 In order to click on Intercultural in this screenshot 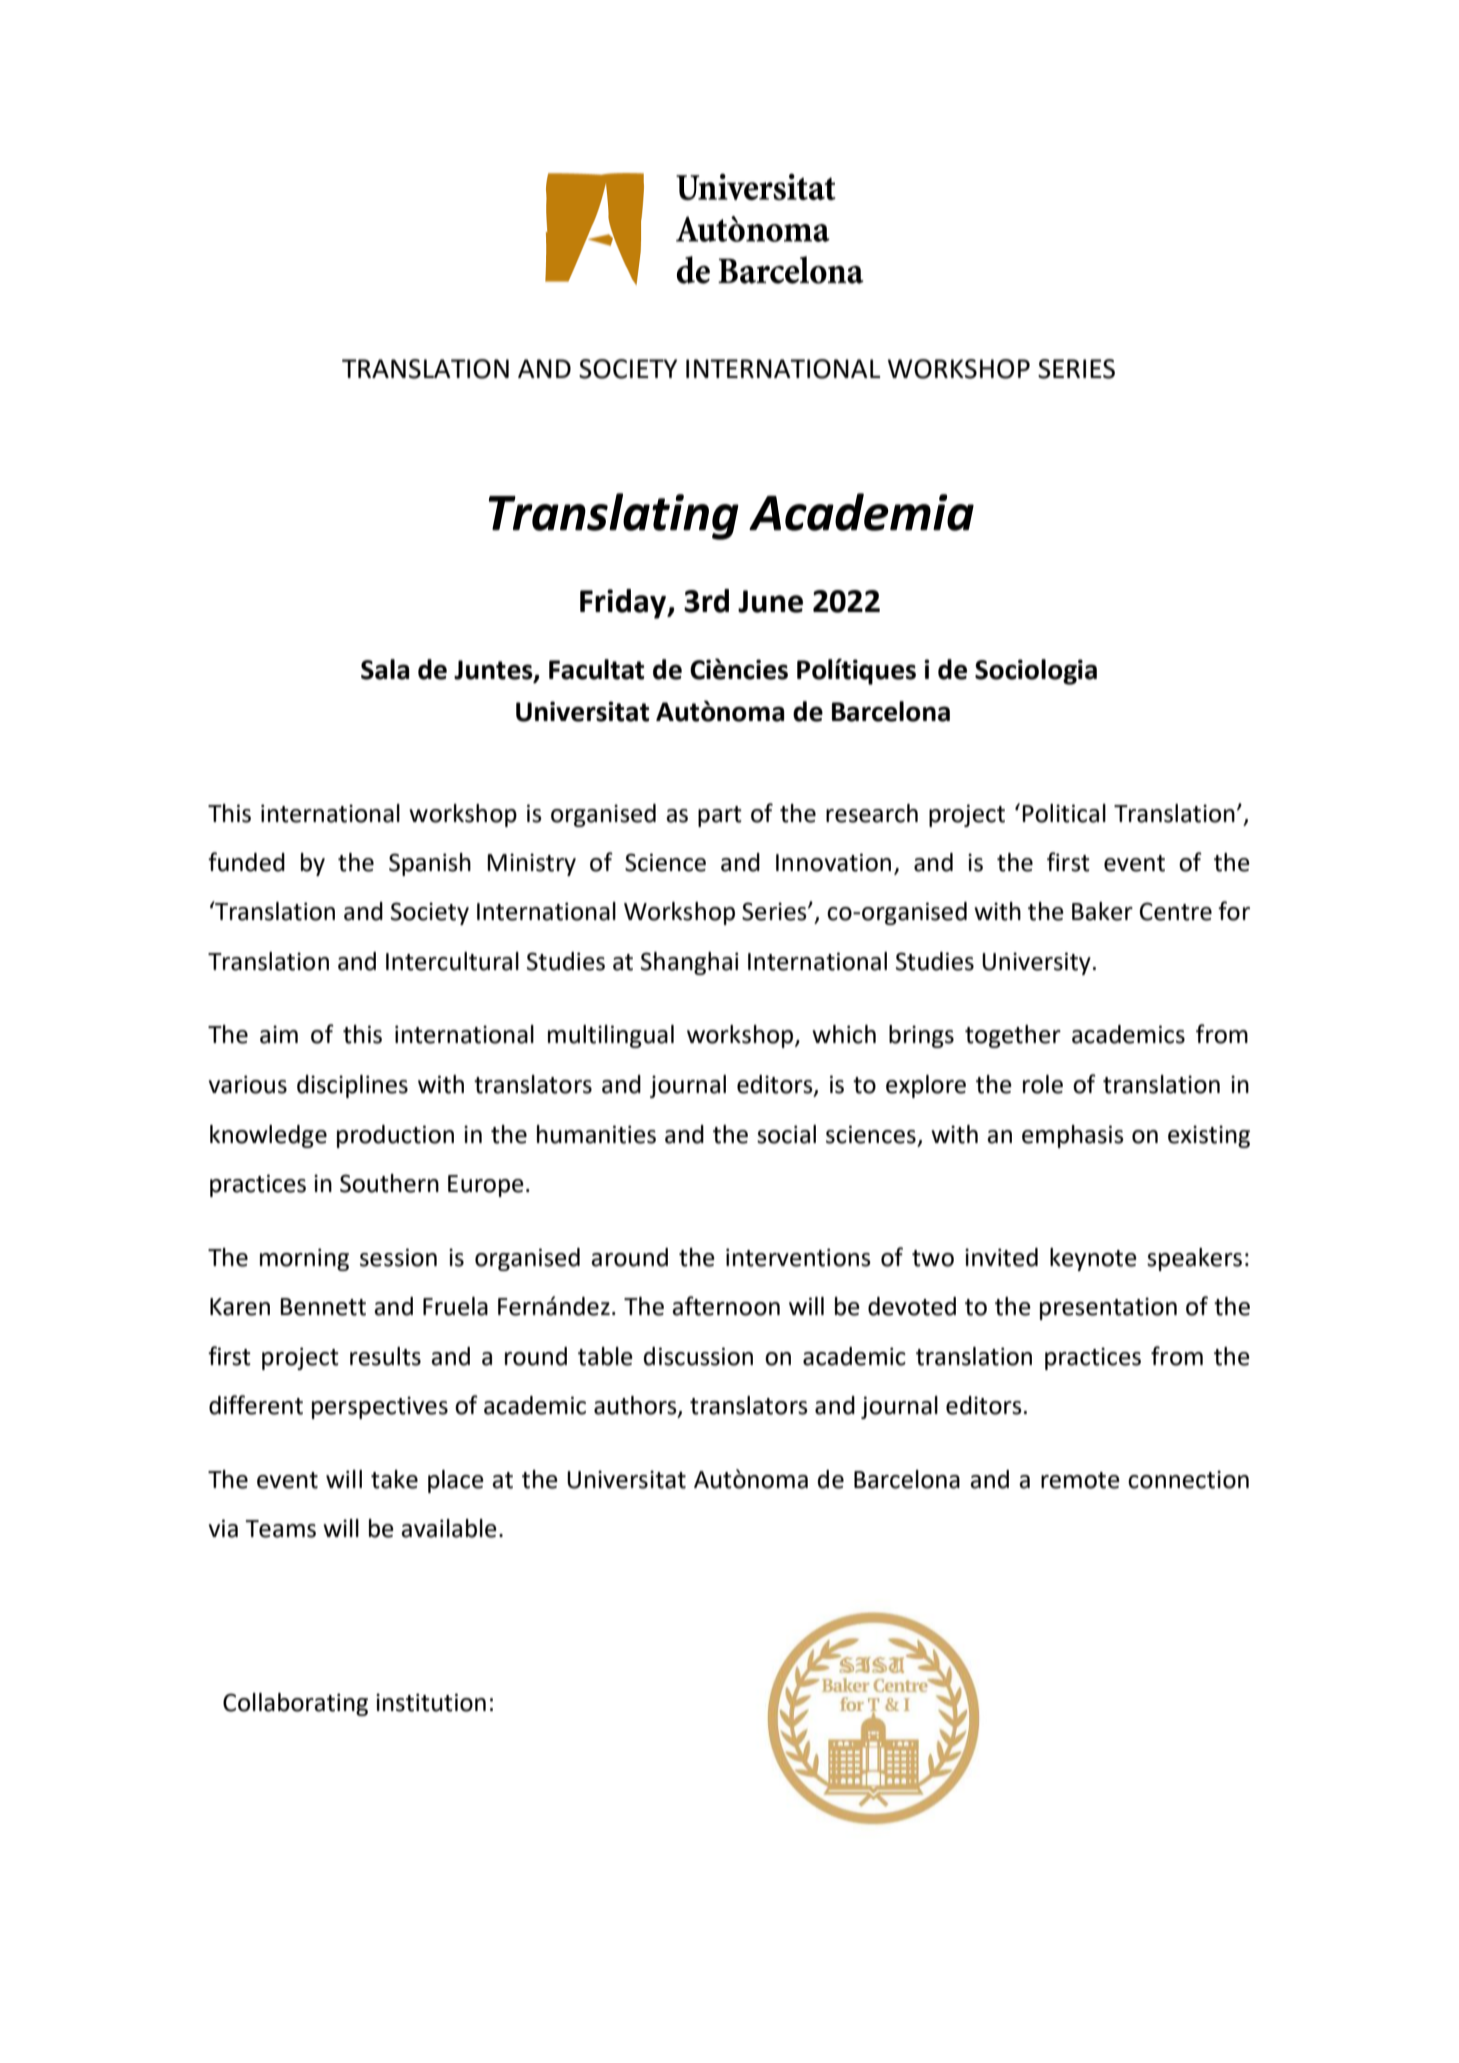, I will do `click(452, 961)`.
